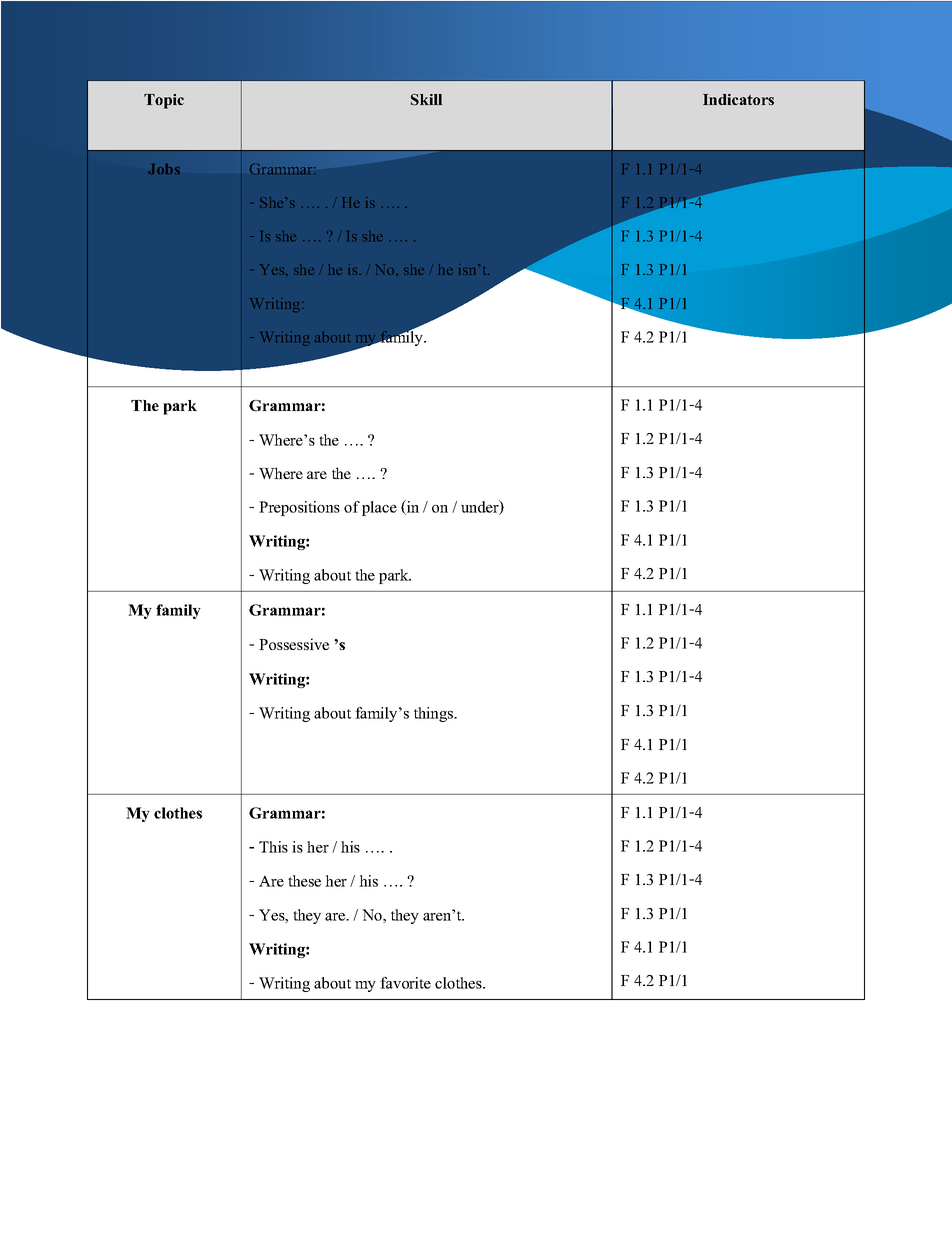  What do you see at coordinates (426, 100) in the page?
I see `Skill` at bounding box center [426, 100].
